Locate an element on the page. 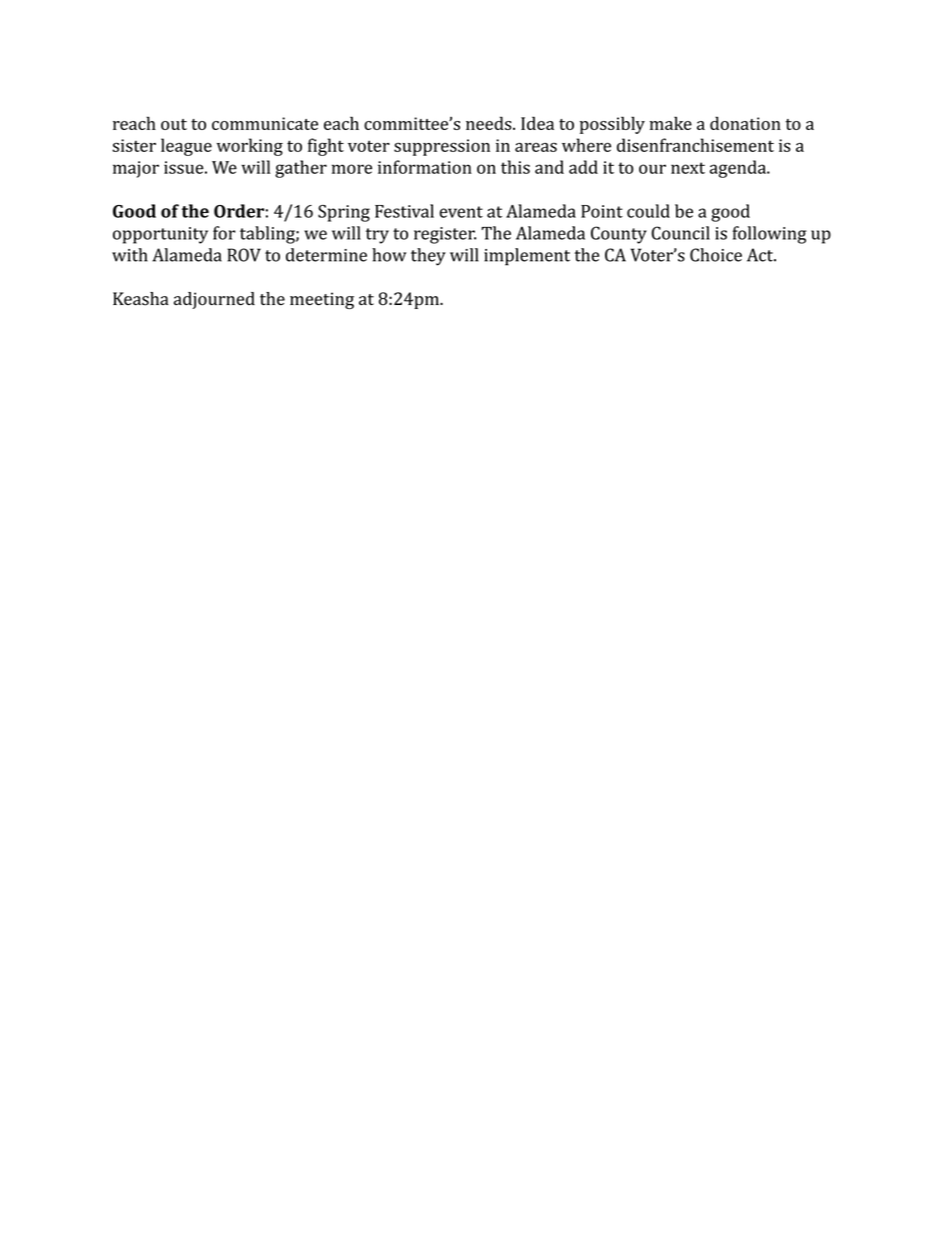  ROV is located at coordinates (244, 255).
